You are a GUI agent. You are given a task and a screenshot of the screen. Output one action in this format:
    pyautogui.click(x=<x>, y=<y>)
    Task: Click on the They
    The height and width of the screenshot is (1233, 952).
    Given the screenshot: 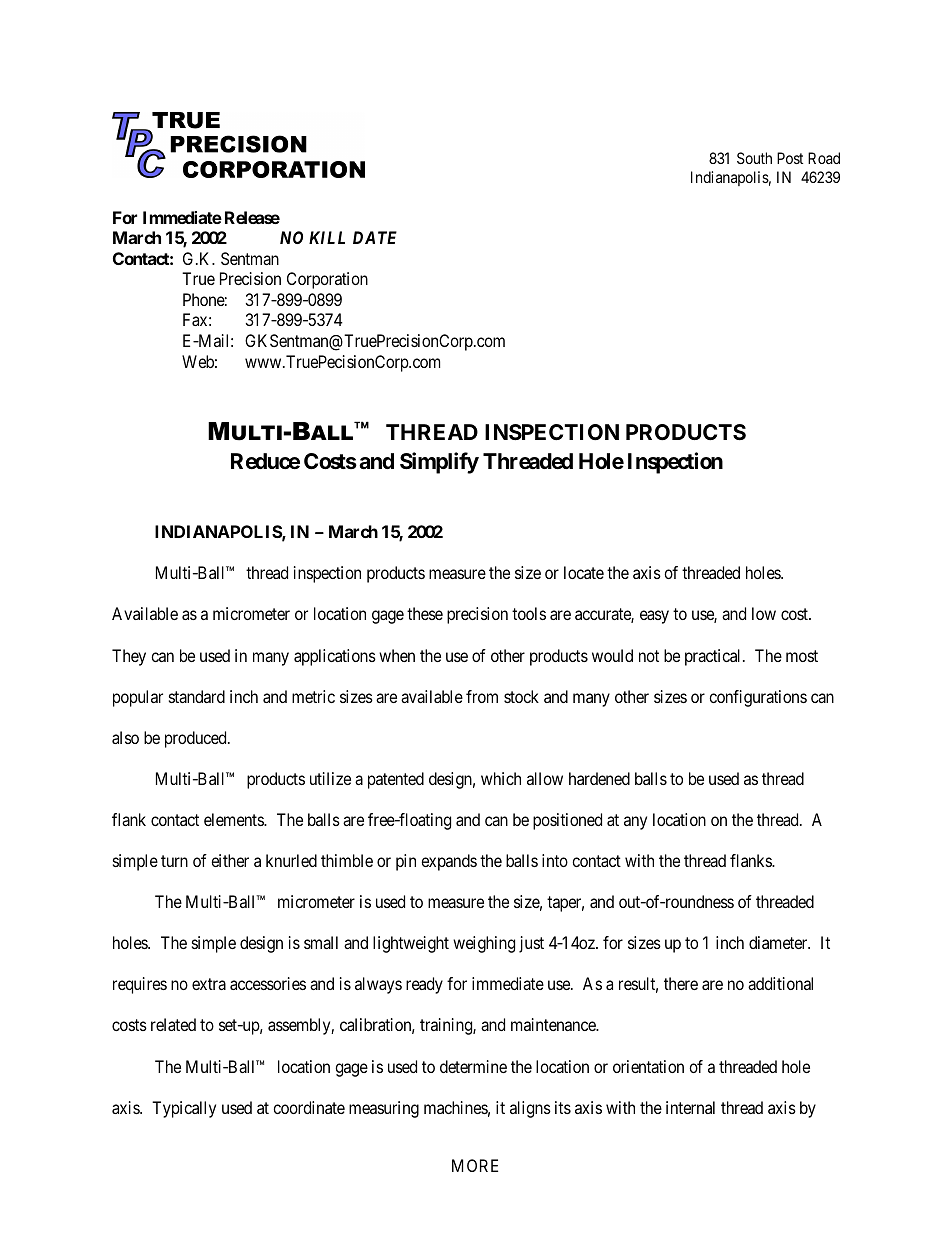 What is the action you would take?
    pyautogui.click(x=129, y=657)
